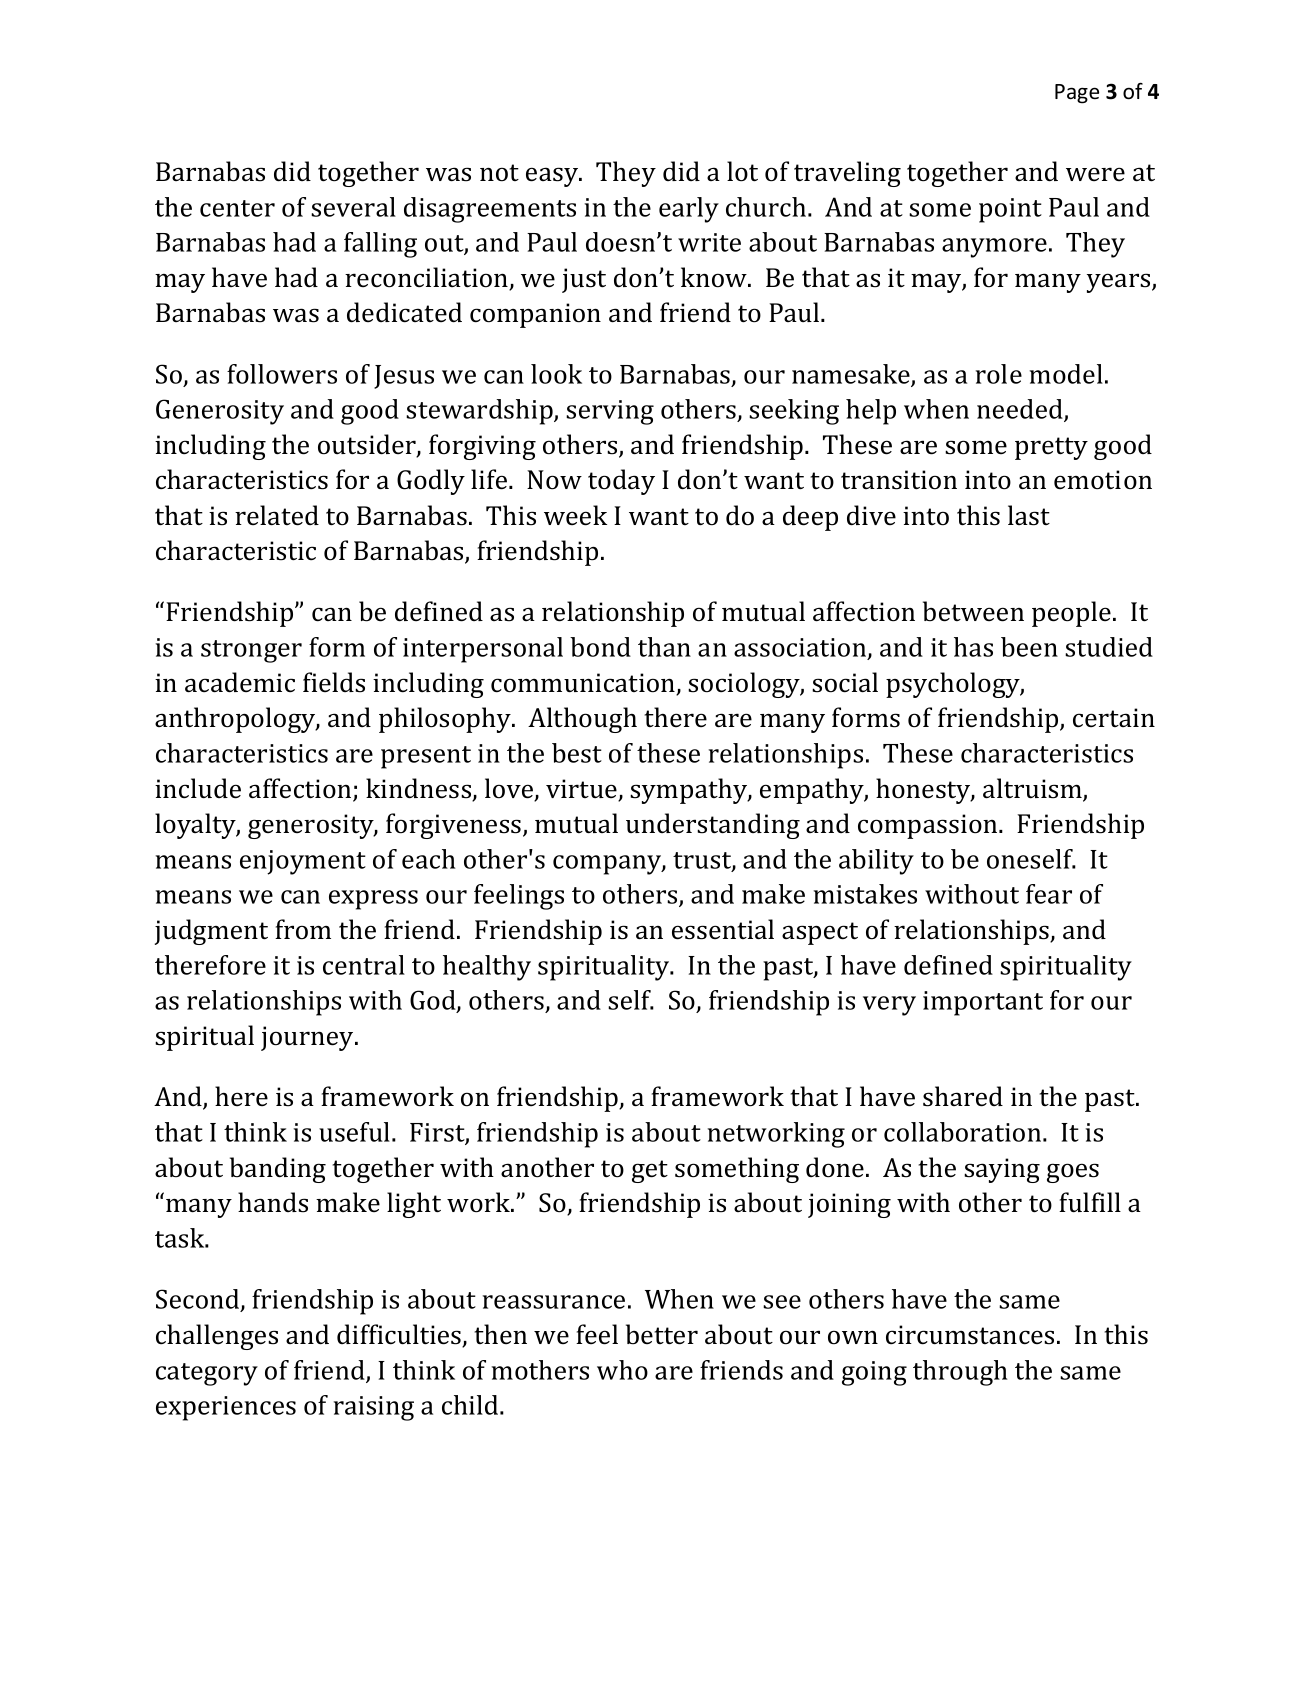 This screenshot has height=1701, width=1314. I want to click on altruism, so click(1033, 789).
